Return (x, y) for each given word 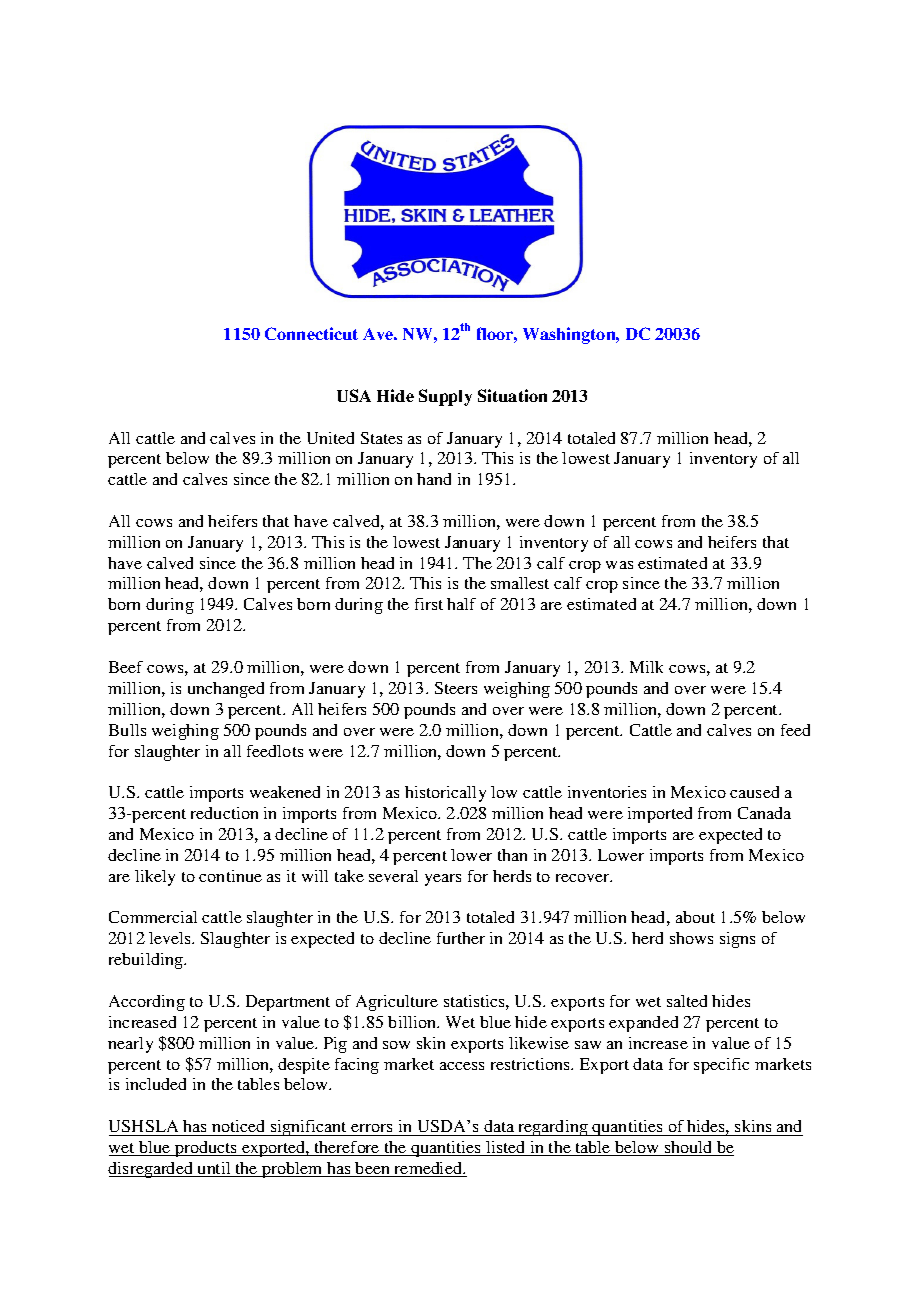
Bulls (127, 730)
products (206, 1149)
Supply (445, 397)
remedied (428, 1169)
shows (691, 938)
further (461, 938)
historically (445, 794)
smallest (520, 583)
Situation (512, 395)
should (689, 1148)
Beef (126, 667)
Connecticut (311, 333)
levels (171, 938)
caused (754, 792)
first (429, 604)
